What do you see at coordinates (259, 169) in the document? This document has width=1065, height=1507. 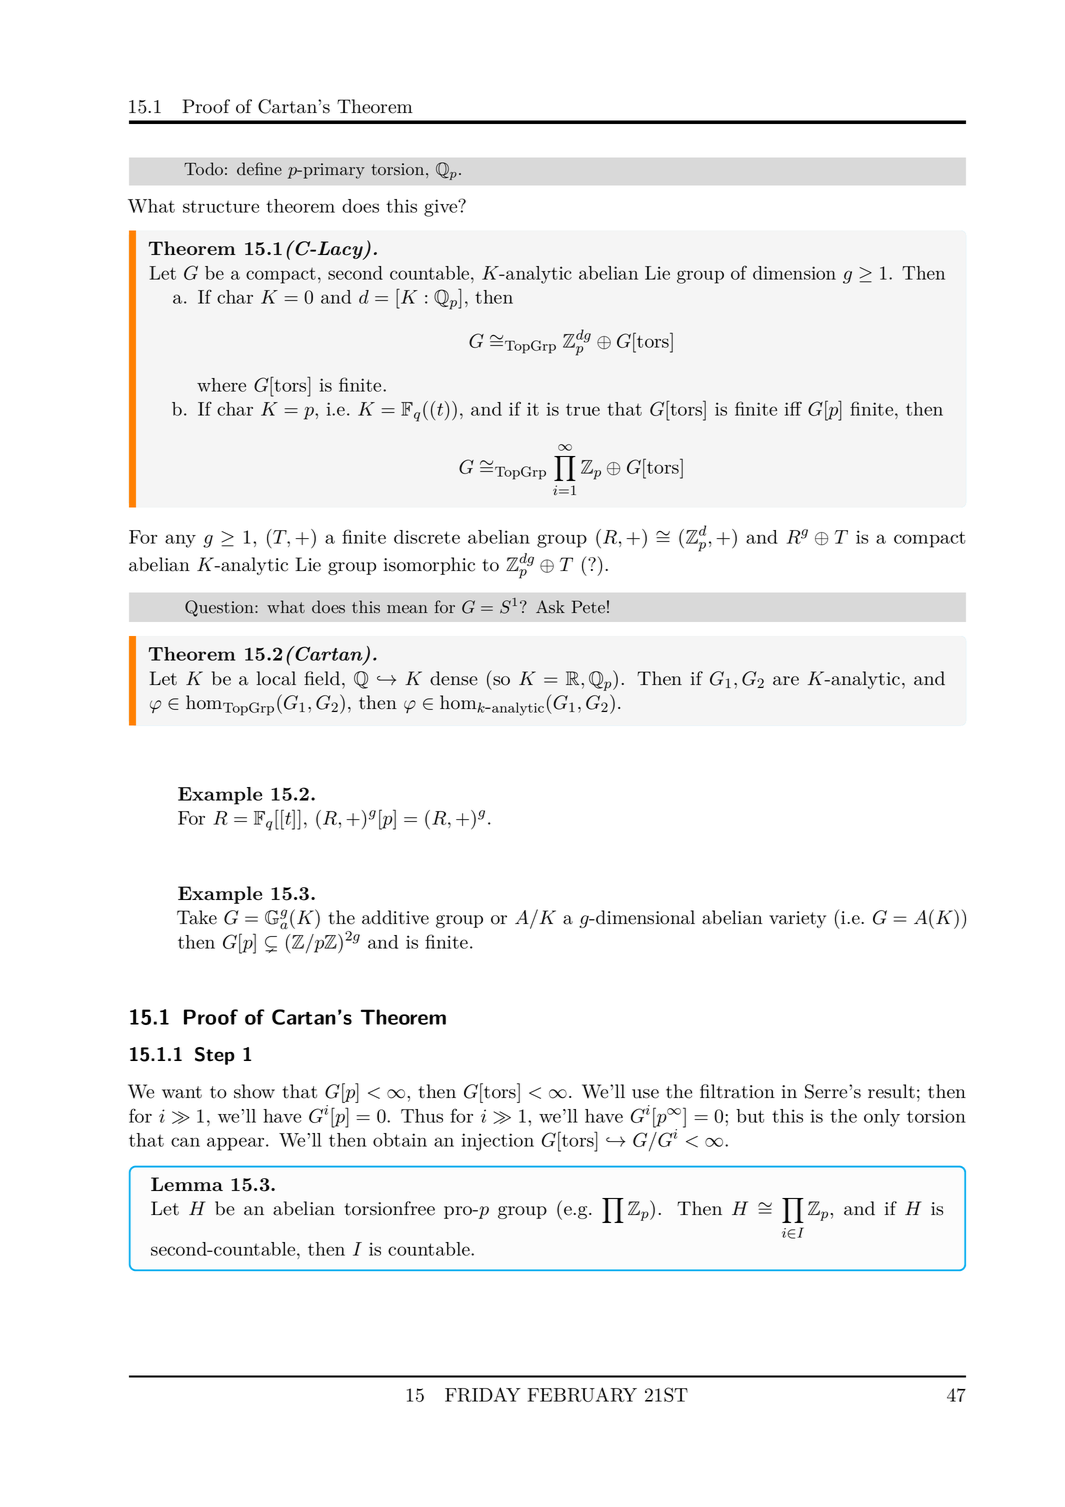 I see `define` at bounding box center [259, 169].
